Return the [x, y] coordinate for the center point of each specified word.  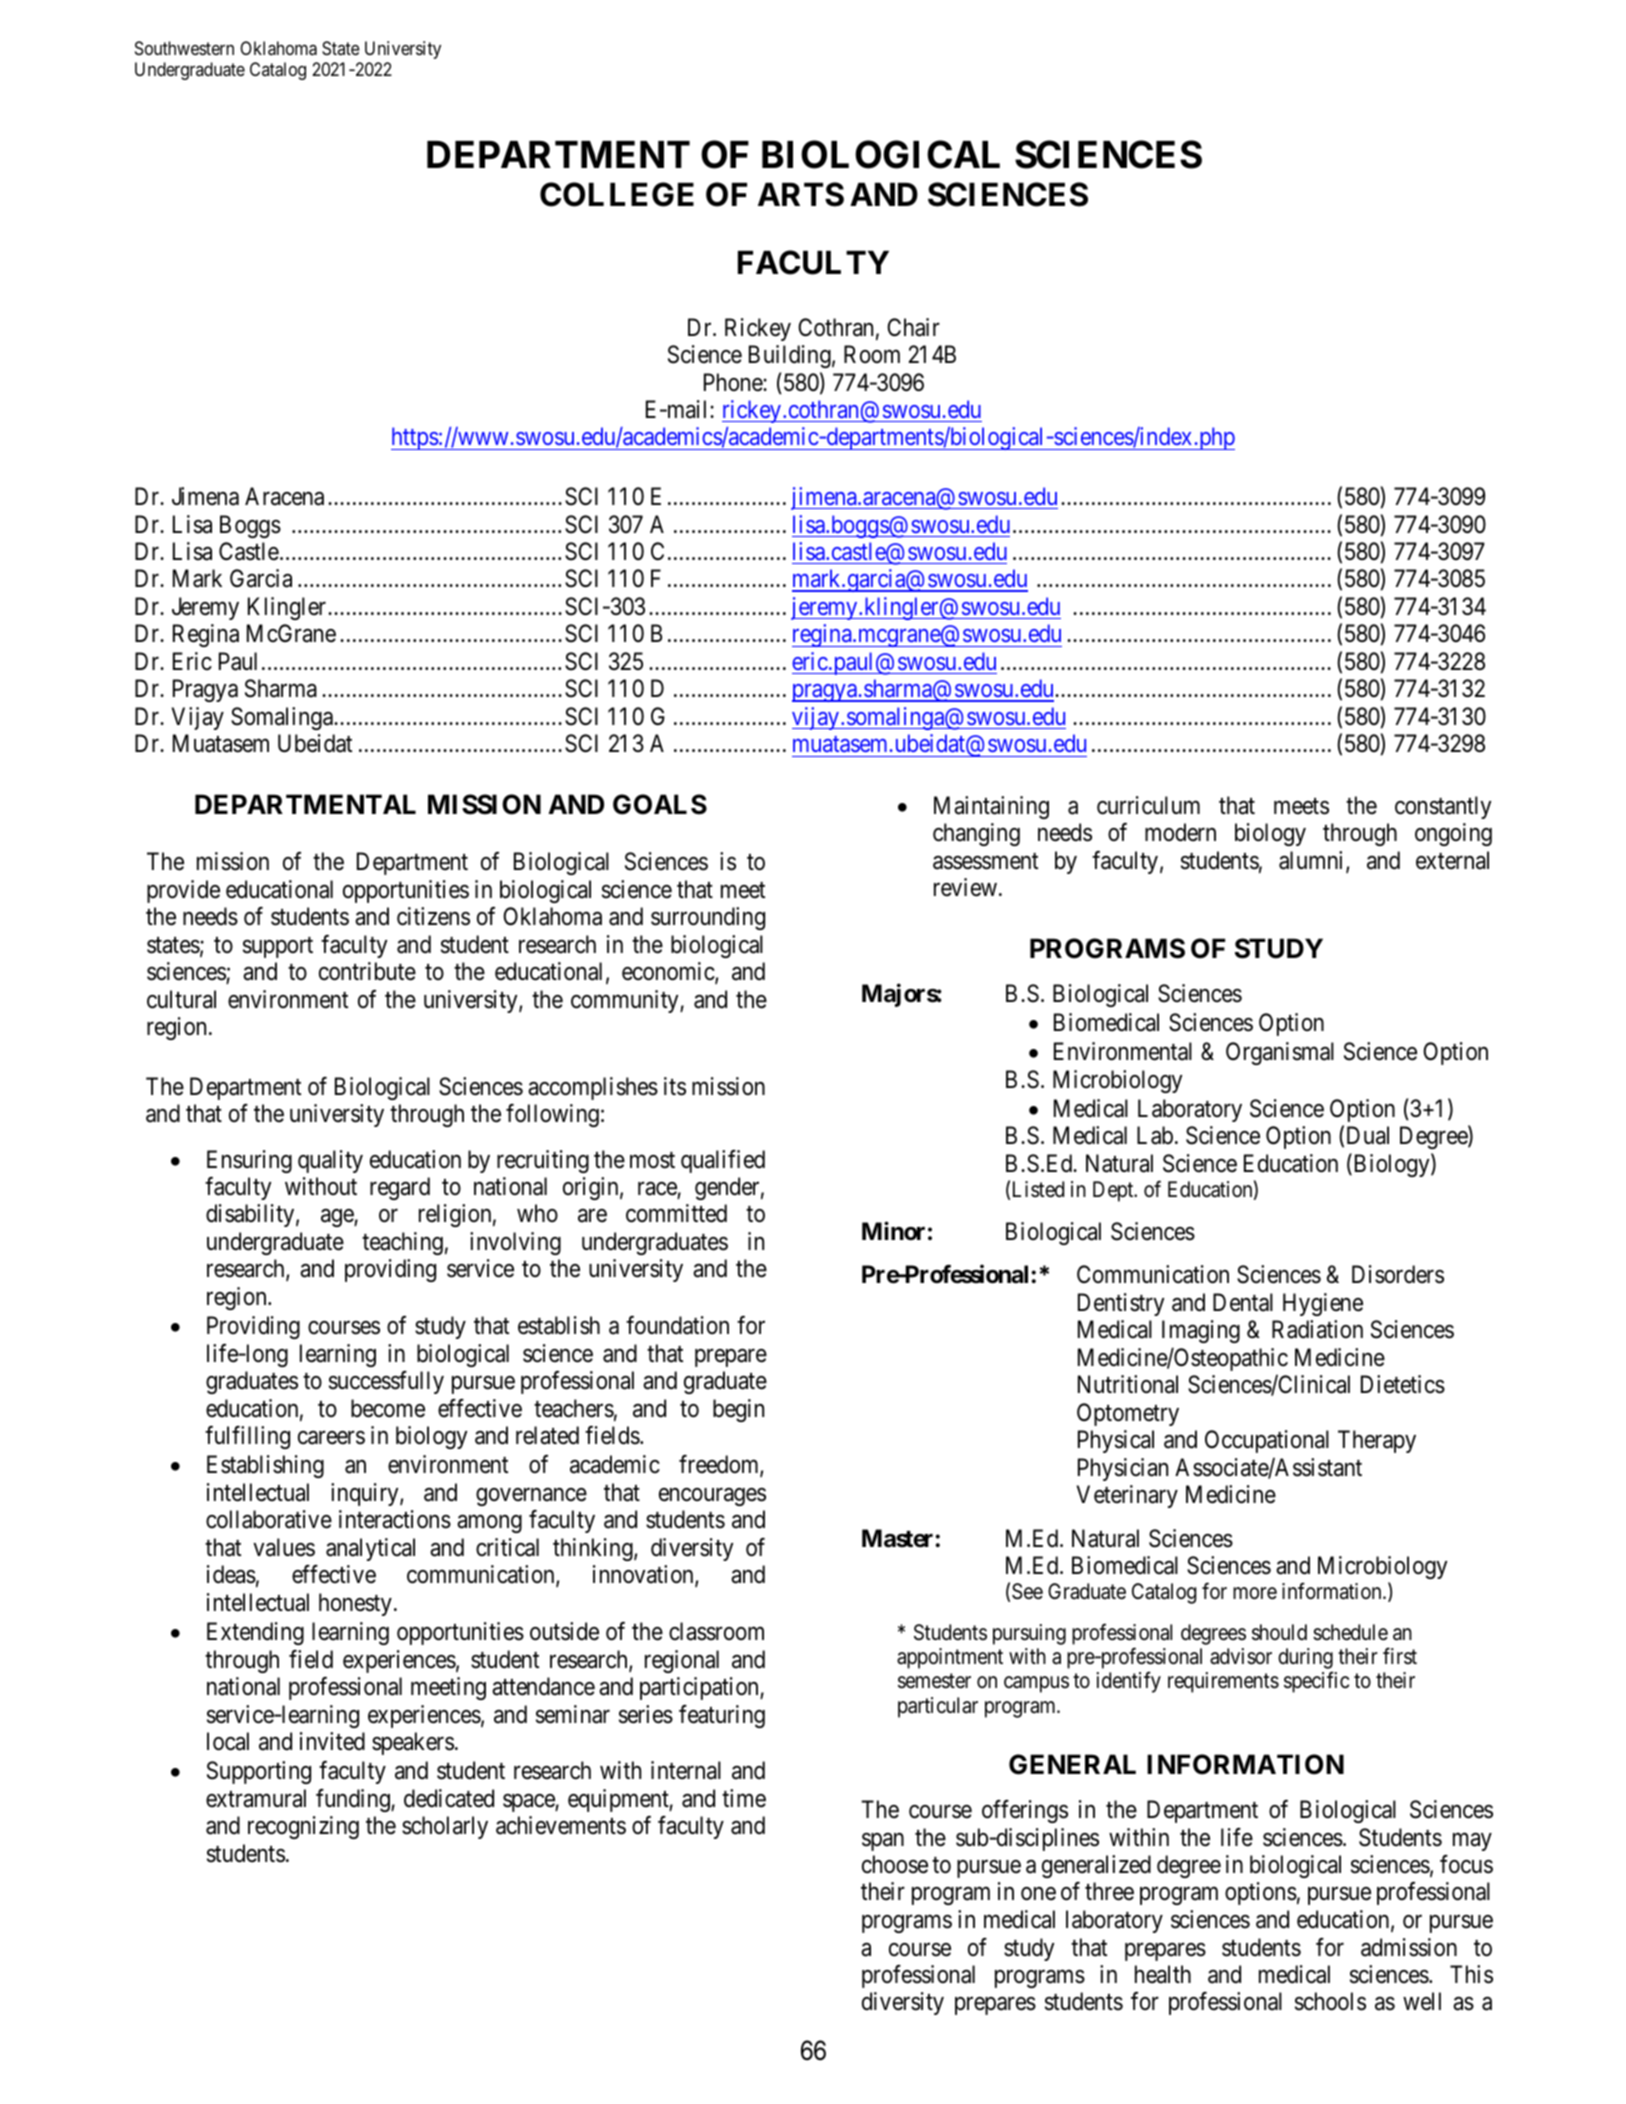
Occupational [1267, 1441]
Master [899, 1538]
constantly [1443, 807]
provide [183, 891]
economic [669, 973]
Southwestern [184, 48]
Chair [913, 327]
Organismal [1280, 1053]
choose [895, 1864]
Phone [734, 382]
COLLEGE [617, 194]
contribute [367, 971]
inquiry [366, 1494]
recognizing [303, 1827]
